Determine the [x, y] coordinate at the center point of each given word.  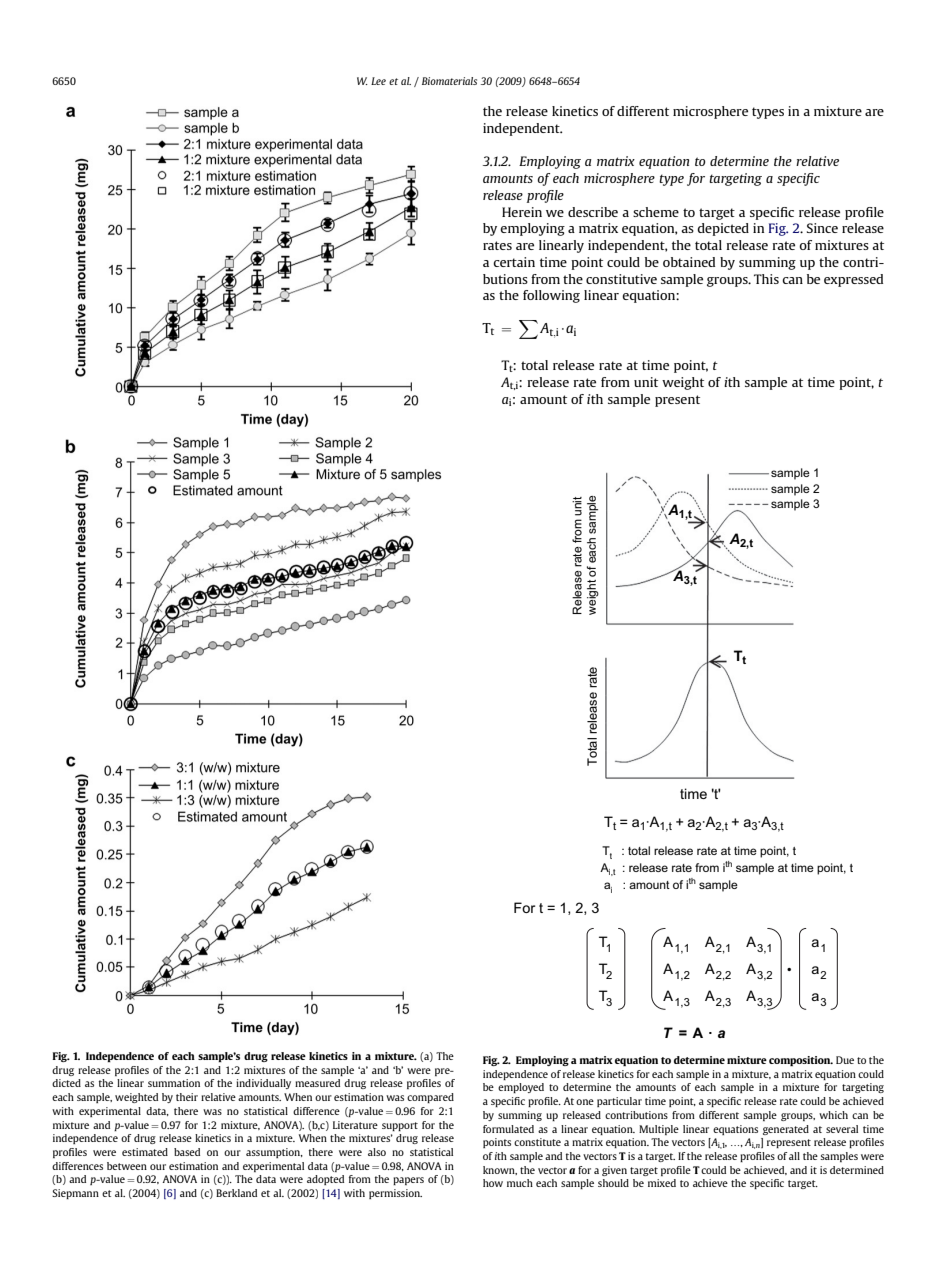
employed [521, 1088]
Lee [378, 81]
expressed [853, 280]
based [187, 1152]
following [551, 296]
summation [174, 1083]
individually [263, 1084]
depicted [723, 229]
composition [801, 1061]
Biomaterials [449, 81]
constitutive [621, 279]
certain [514, 262]
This [766, 279]
